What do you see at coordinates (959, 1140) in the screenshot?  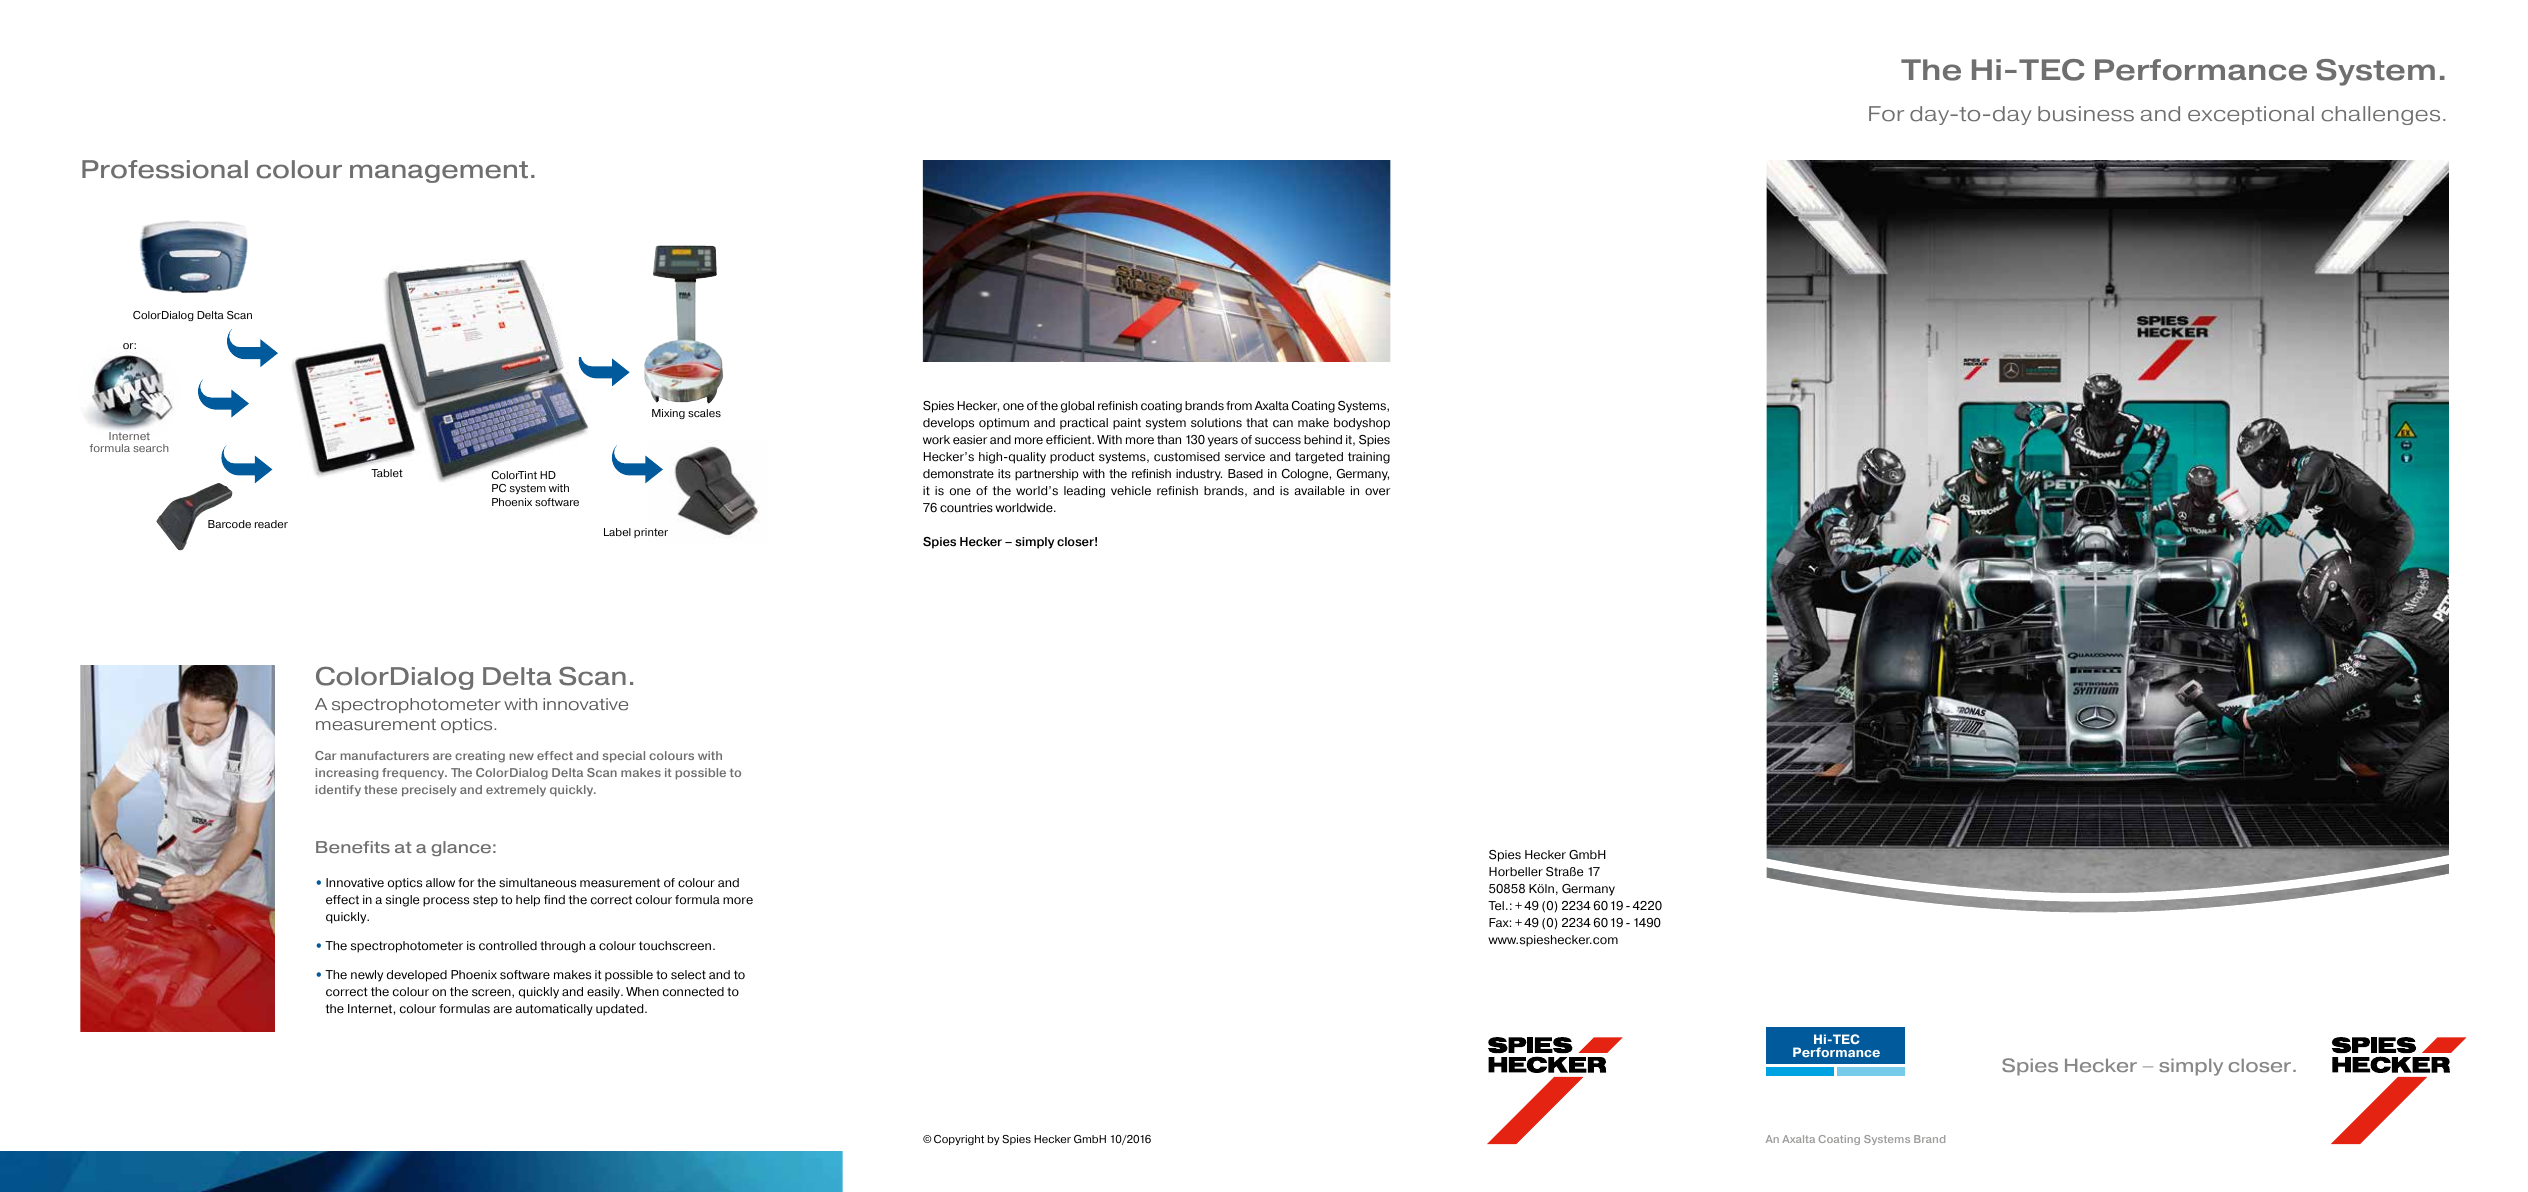 I see `Copyright` at bounding box center [959, 1140].
